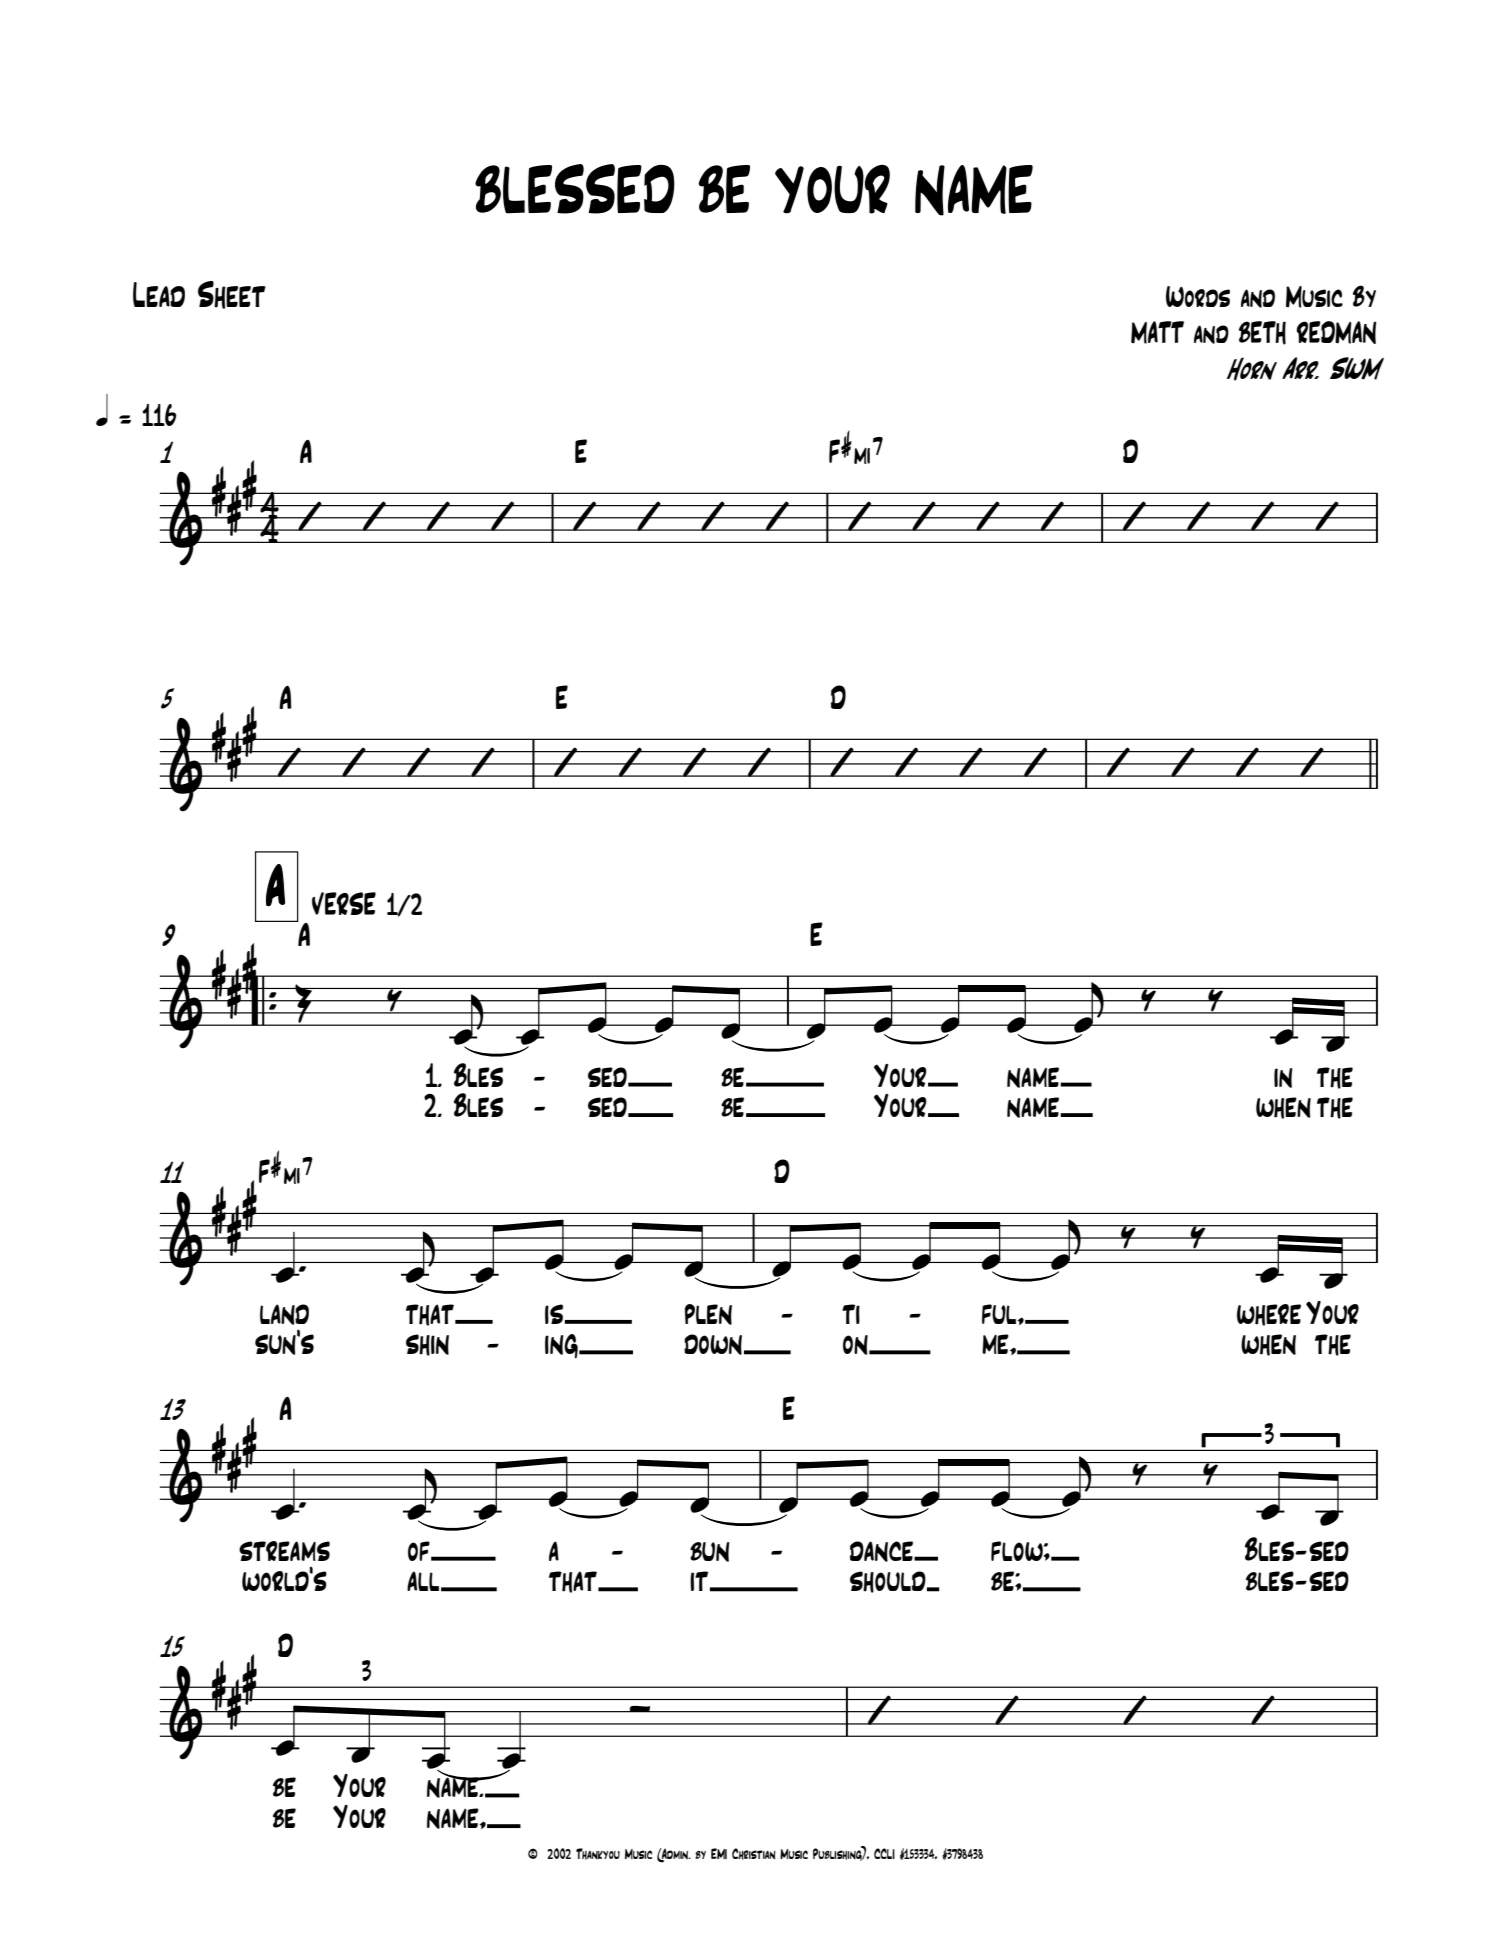 Image resolution: width=1511 pixels, height=1955 pixels. What do you see at coordinates (344, 903) in the page?
I see `VERSE` at bounding box center [344, 903].
